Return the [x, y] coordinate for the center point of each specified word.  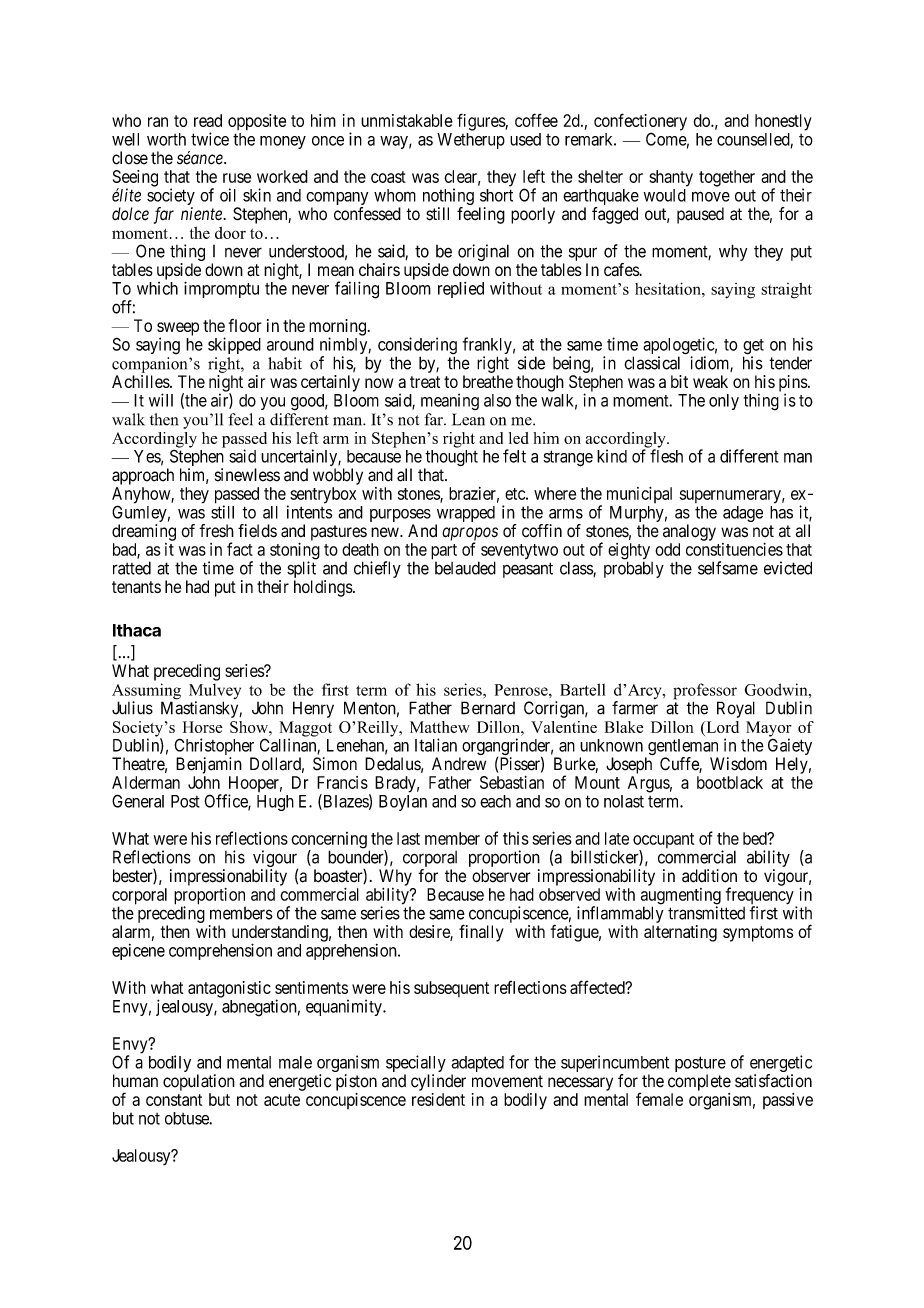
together [727, 178]
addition [709, 876]
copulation [199, 1082]
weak [710, 381]
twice [210, 139]
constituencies [734, 549]
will [161, 400]
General [138, 801]
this [516, 838]
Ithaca [137, 630]
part [444, 552]
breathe [488, 381]
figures [481, 122]
